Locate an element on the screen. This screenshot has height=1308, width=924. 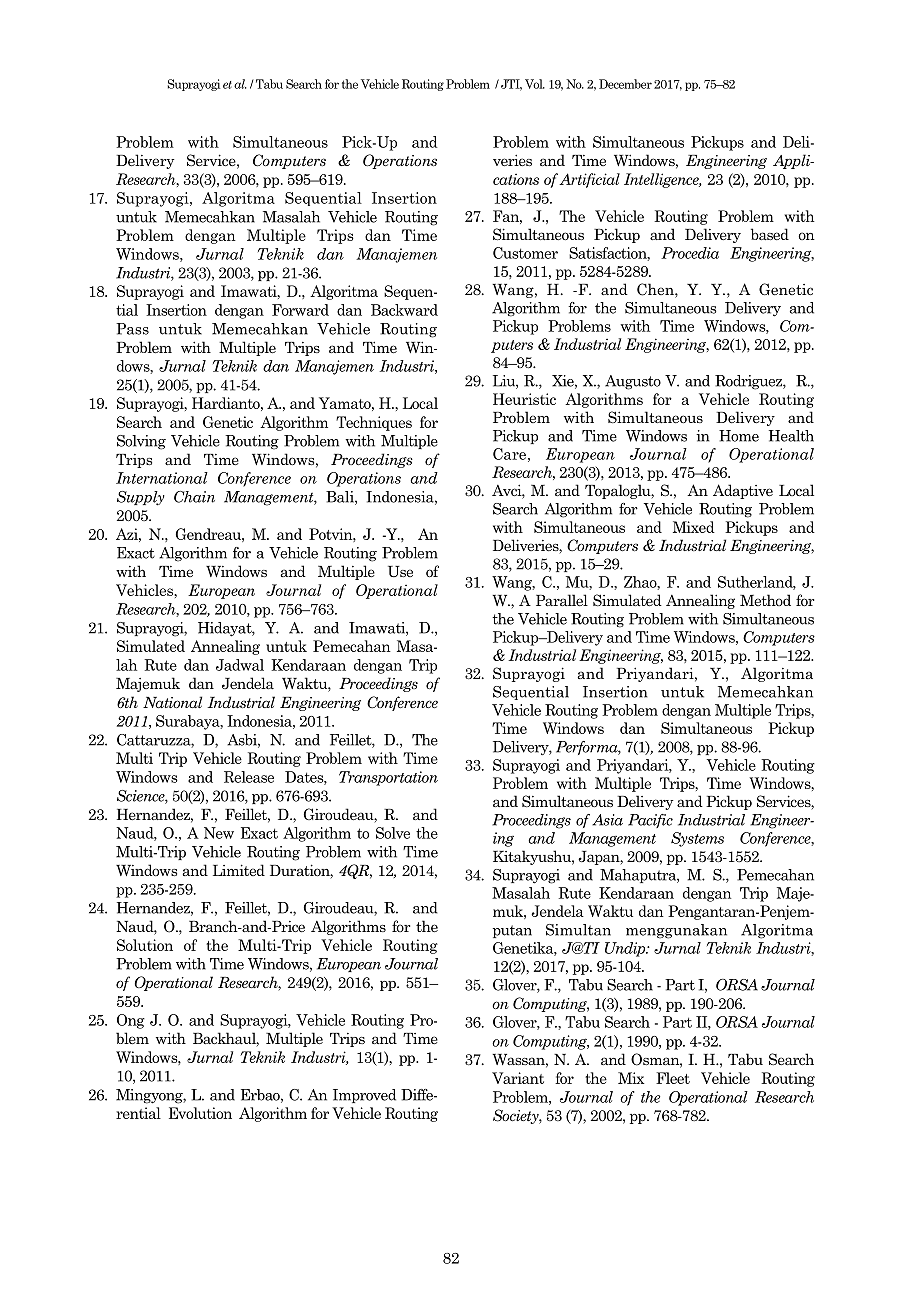
Use is located at coordinates (400, 572).
